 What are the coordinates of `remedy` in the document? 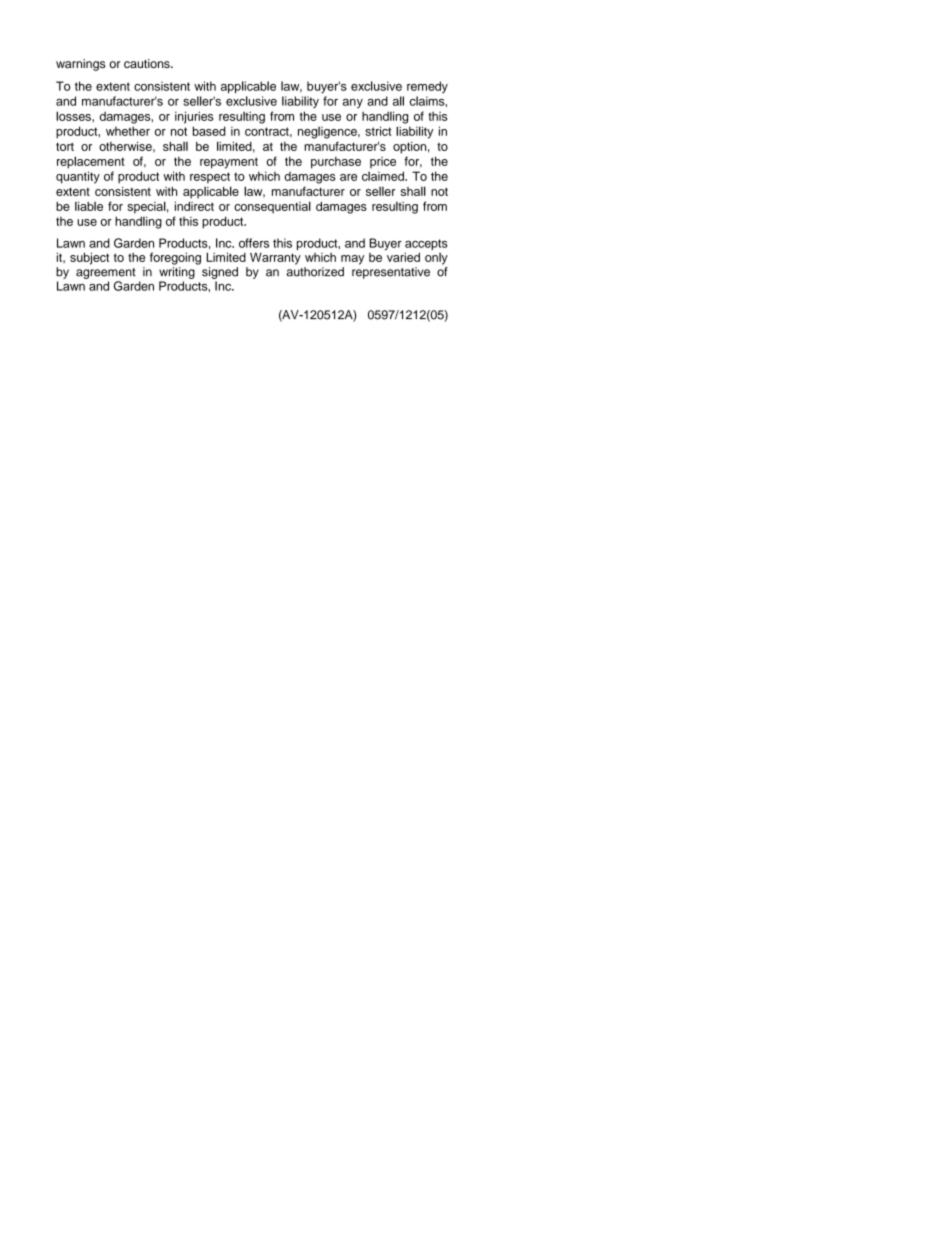 It's located at (427, 87).
